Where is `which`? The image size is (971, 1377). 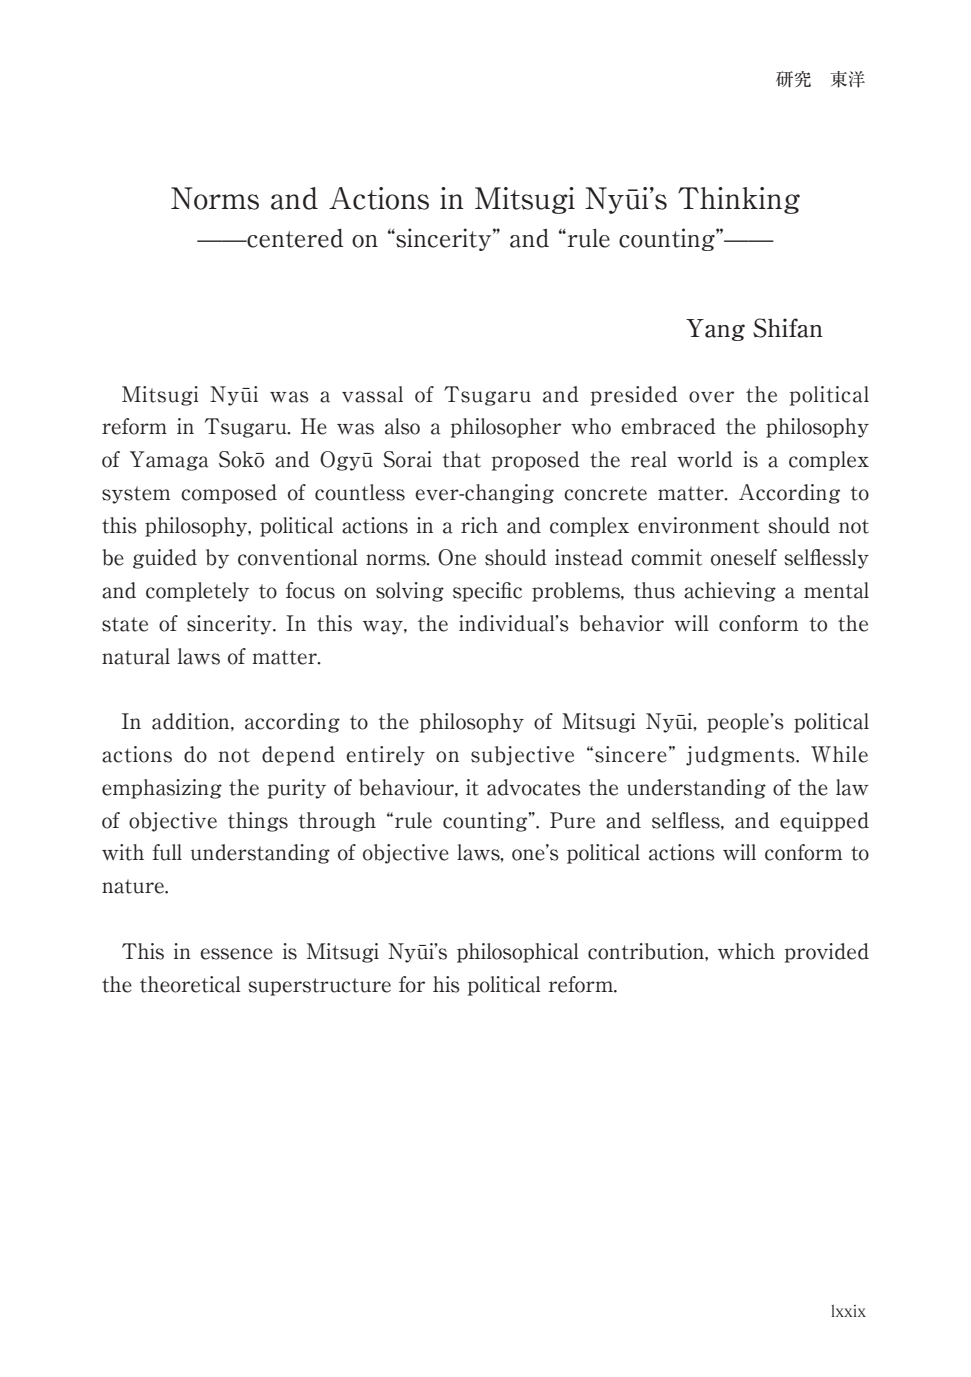 which is located at coordinates (746, 951).
